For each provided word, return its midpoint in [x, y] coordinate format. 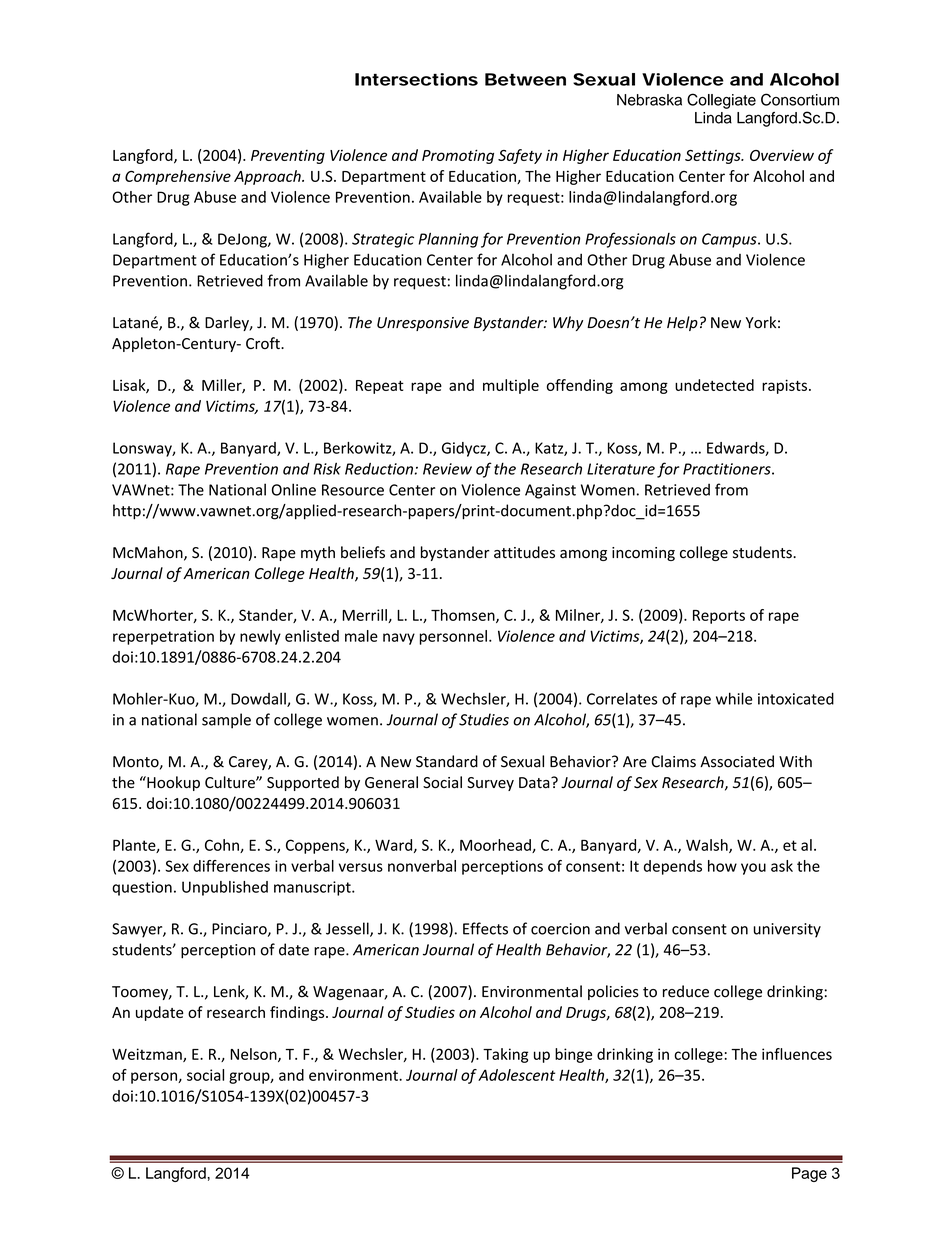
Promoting [458, 156]
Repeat [380, 387]
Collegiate [721, 101]
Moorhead [496, 846]
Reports [719, 617]
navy [399, 639]
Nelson [254, 1055]
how [722, 866]
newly [260, 637]
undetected [714, 385]
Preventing [288, 157]
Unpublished [225, 888]
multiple [511, 386]
